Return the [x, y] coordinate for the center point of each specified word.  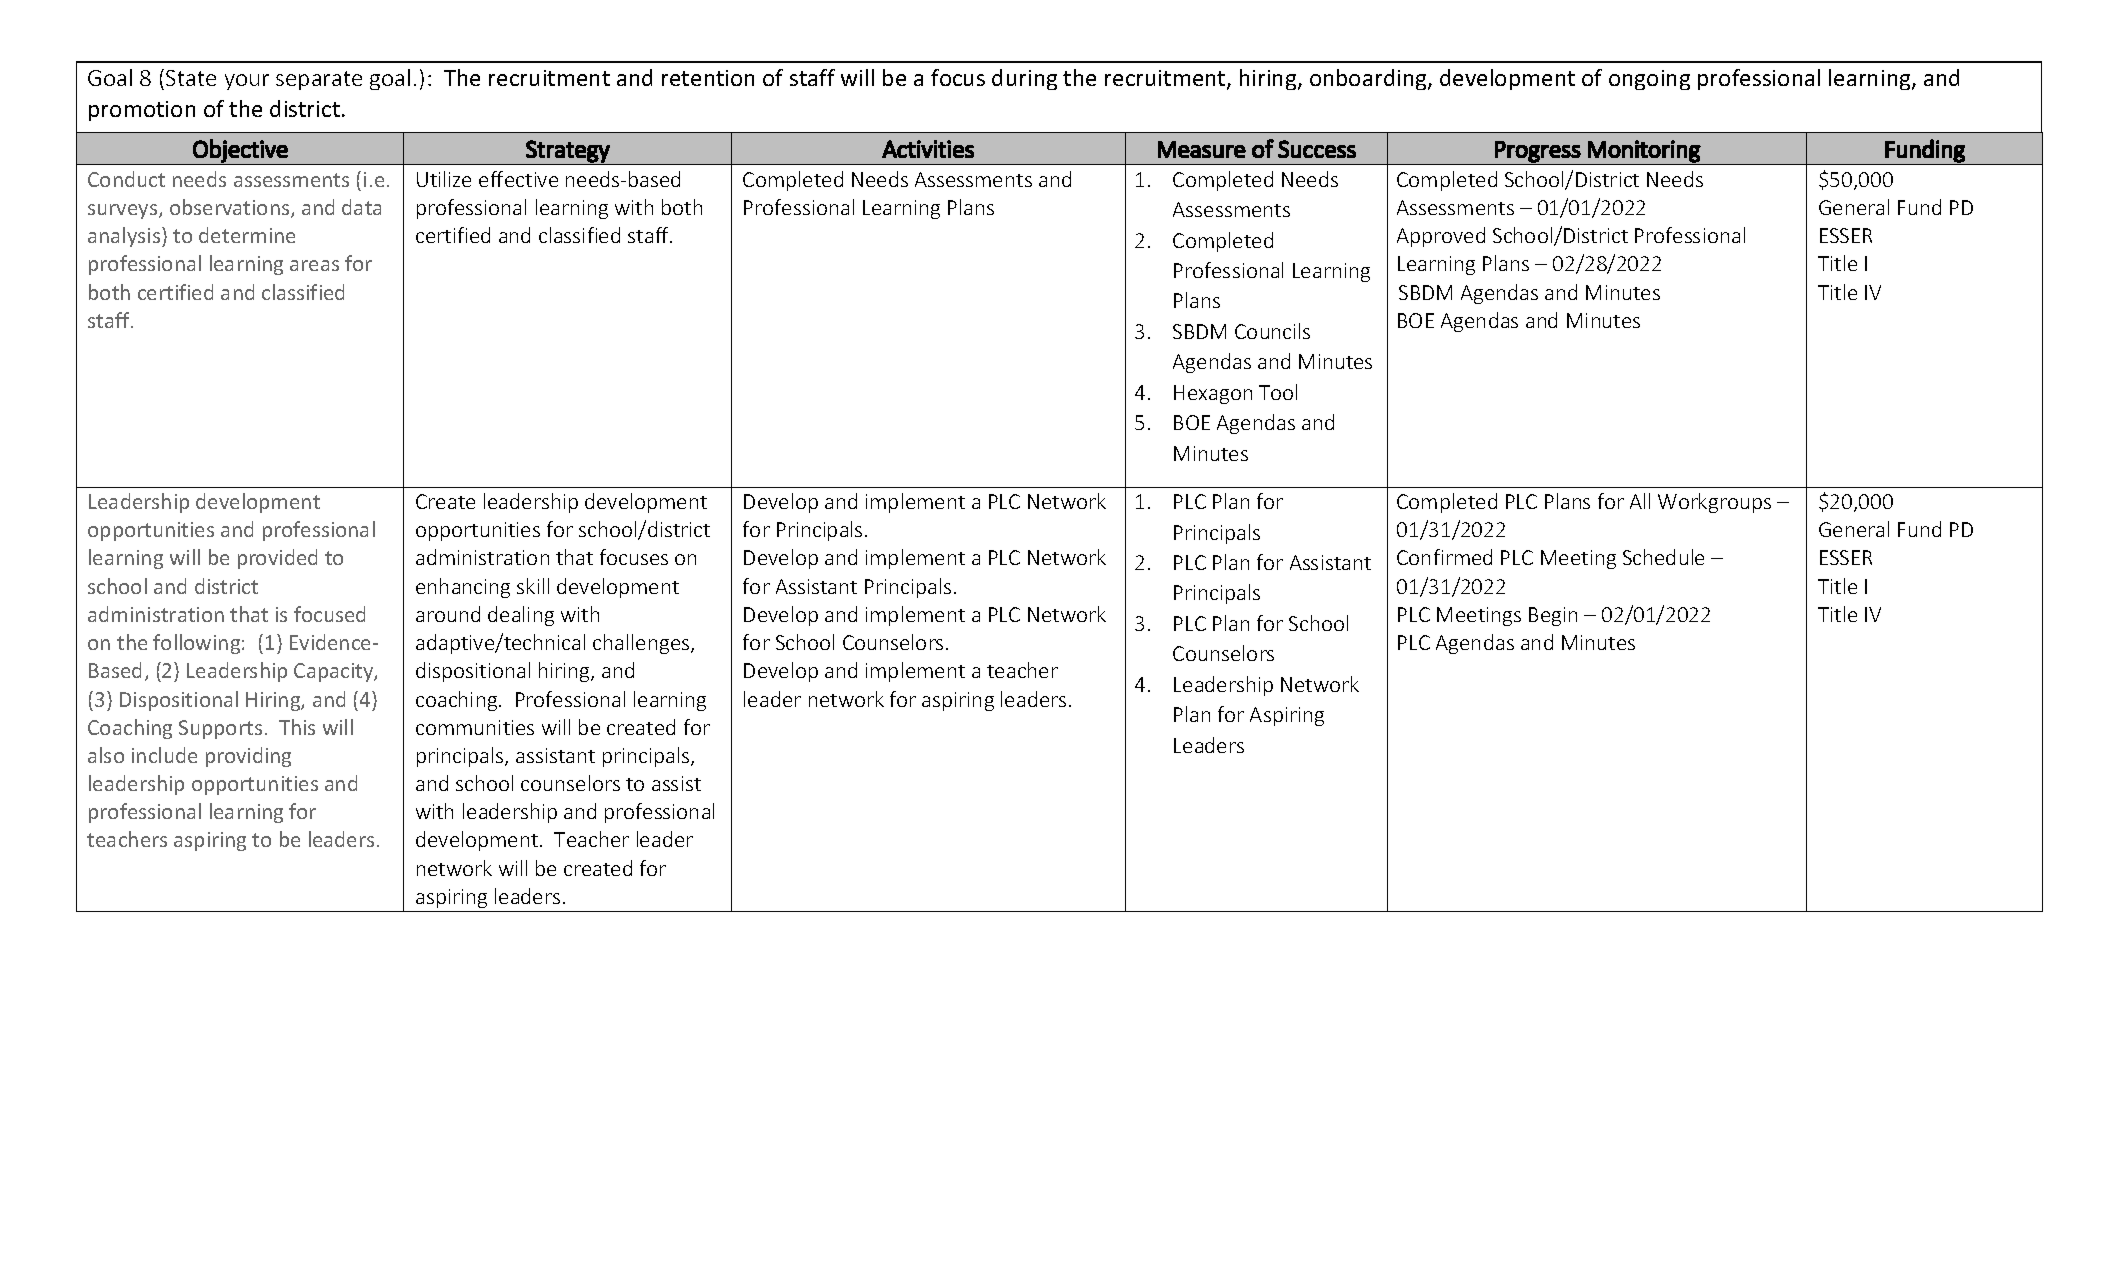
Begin [1553, 616]
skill [533, 586]
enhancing [463, 588]
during [1024, 79]
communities [475, 727]
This [297, 727]
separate [319, 80]
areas [314, 265]
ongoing [1649, 80]
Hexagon [1213, 394]
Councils [1272, 331]
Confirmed [1444, 557]
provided [277, 559]
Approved [1441, 237]
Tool [1278, 392]
